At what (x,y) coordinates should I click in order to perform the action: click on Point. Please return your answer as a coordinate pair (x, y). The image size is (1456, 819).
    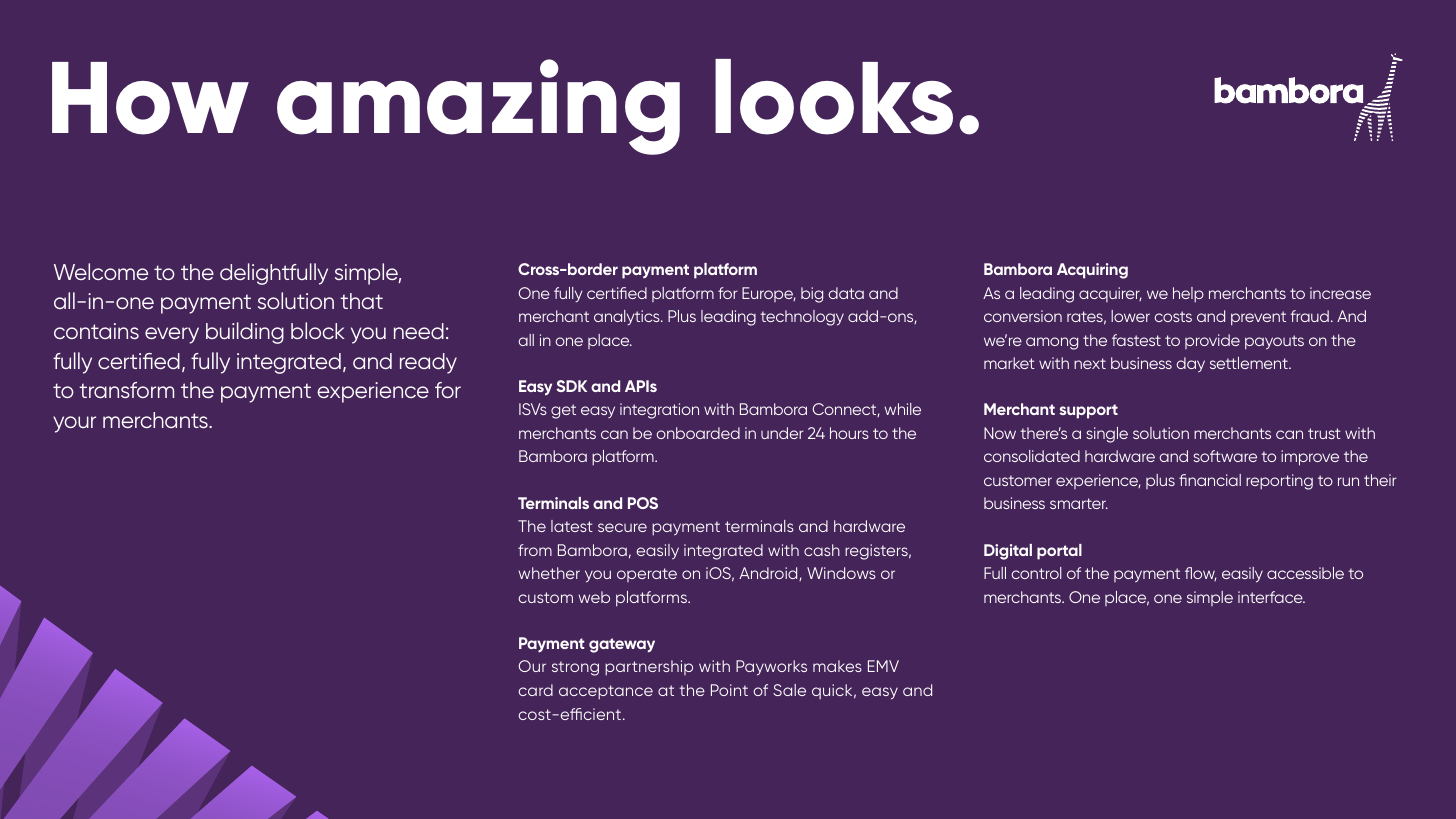
    Looking at the image, I should click on (729, 690).
